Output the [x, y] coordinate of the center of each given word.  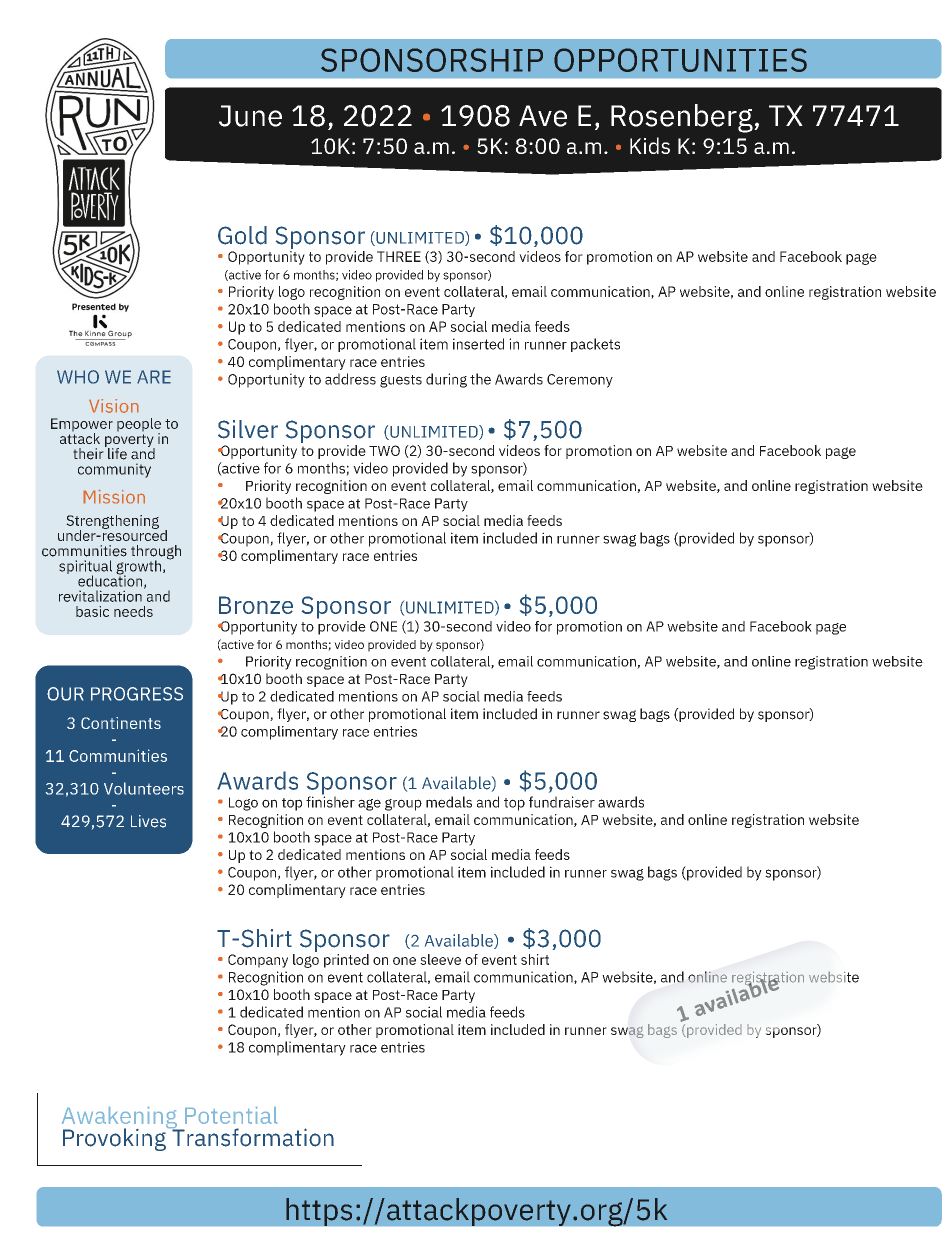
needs [133, 611]
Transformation [252, 1136]
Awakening [120, 1119]
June [250, 116]
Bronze [256, 605]
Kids [650, 145]
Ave [543, 116]
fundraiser [562, 802]
